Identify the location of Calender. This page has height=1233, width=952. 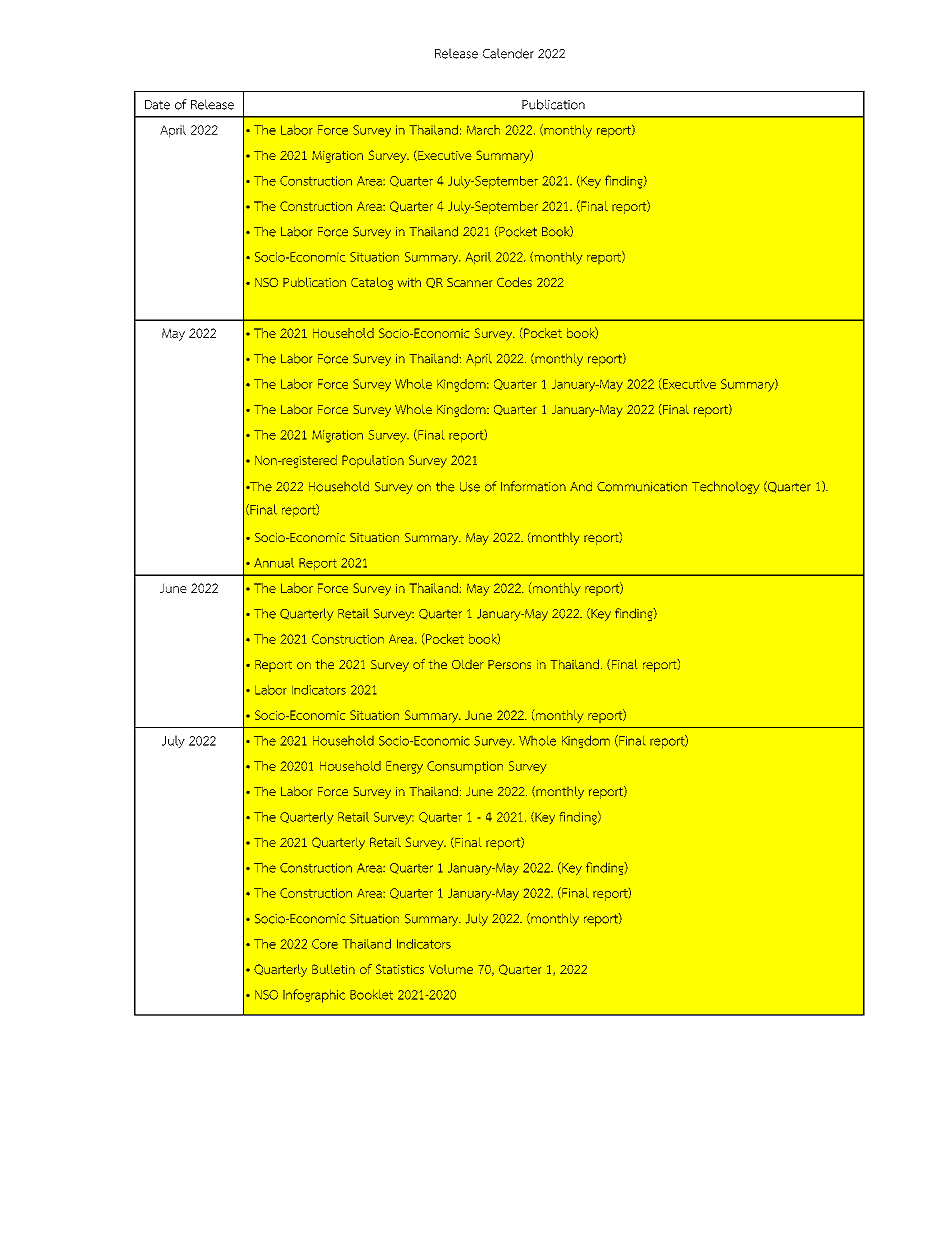
(508, 53).
